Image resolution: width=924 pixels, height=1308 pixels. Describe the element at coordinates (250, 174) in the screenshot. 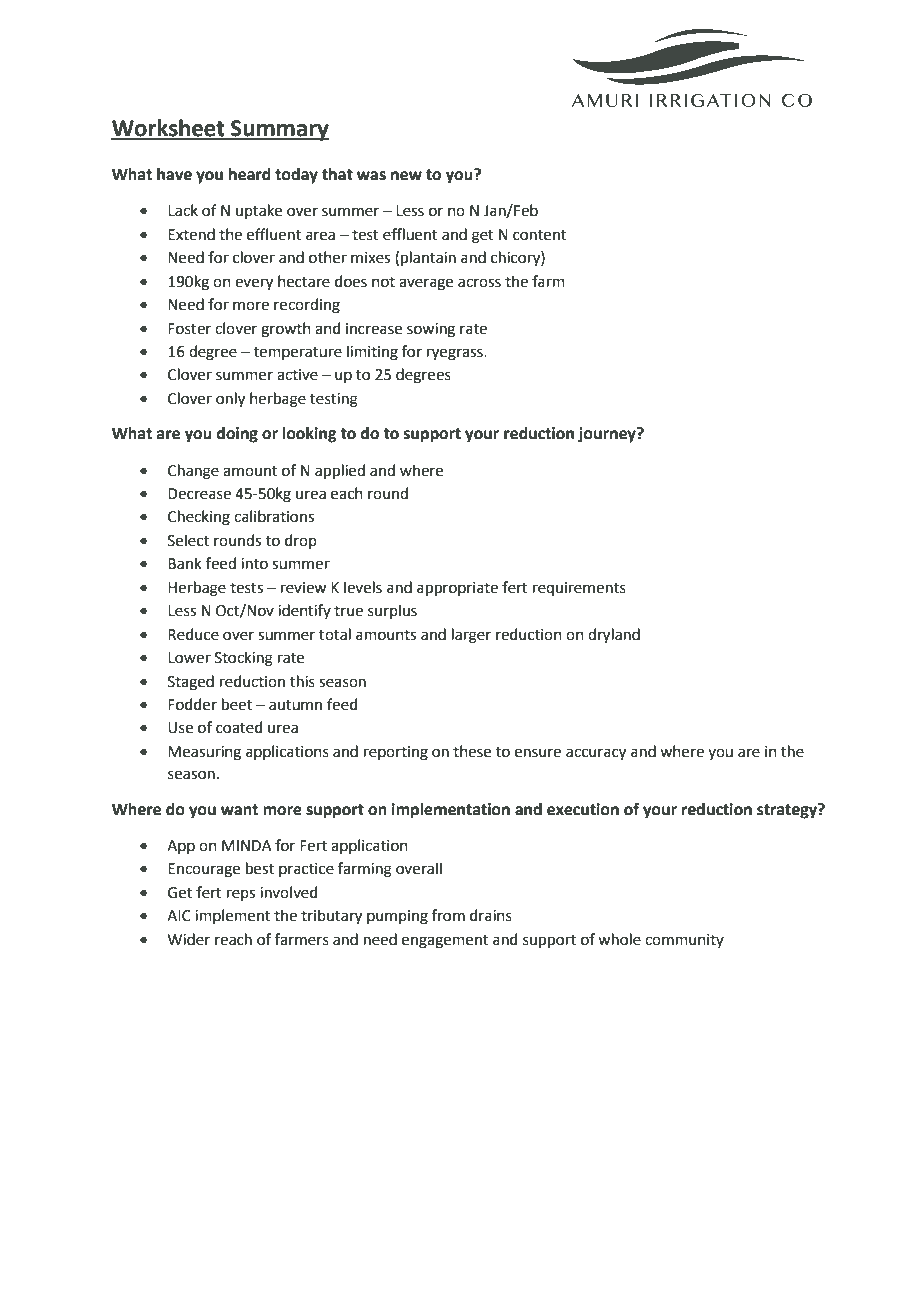

I see `heard` at that location.
